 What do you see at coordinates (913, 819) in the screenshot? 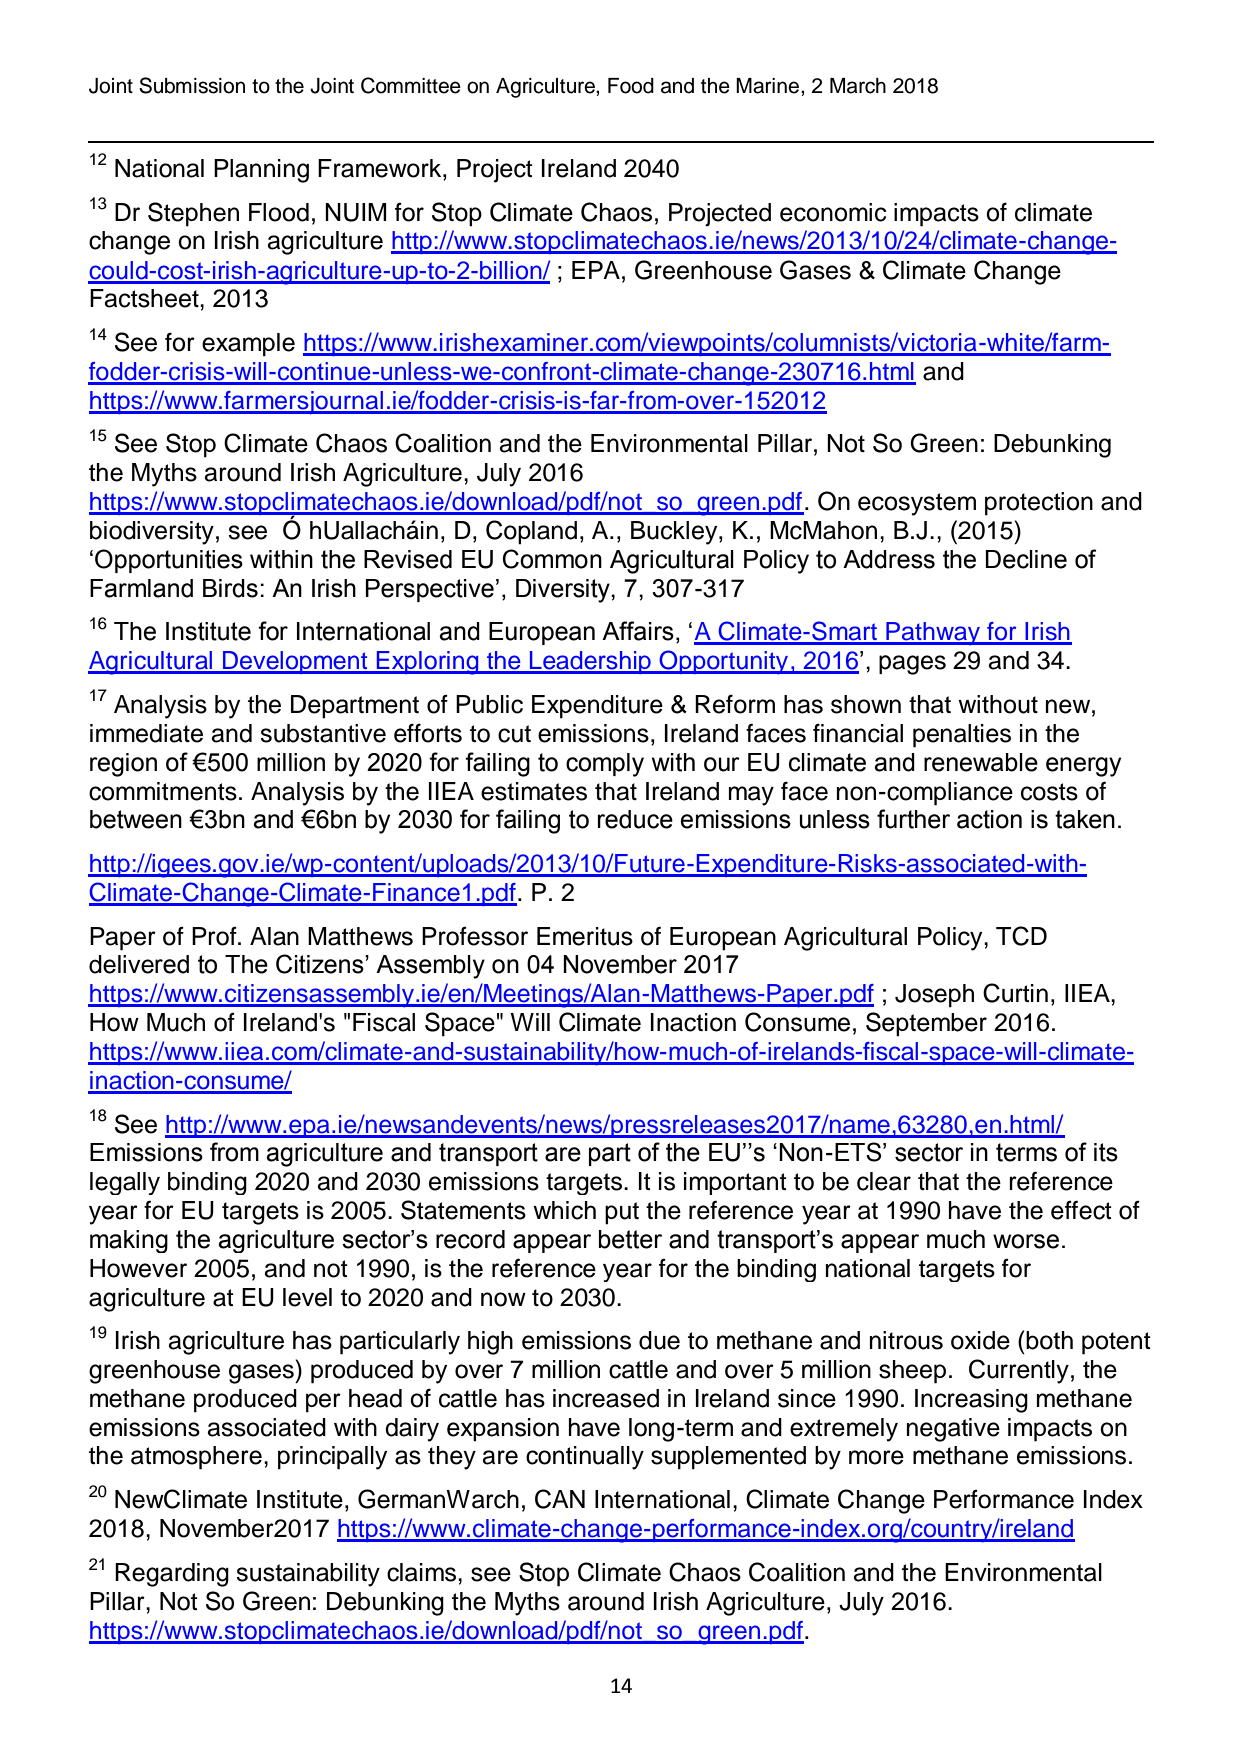
I see `further` at bounding box center [913, 819].
